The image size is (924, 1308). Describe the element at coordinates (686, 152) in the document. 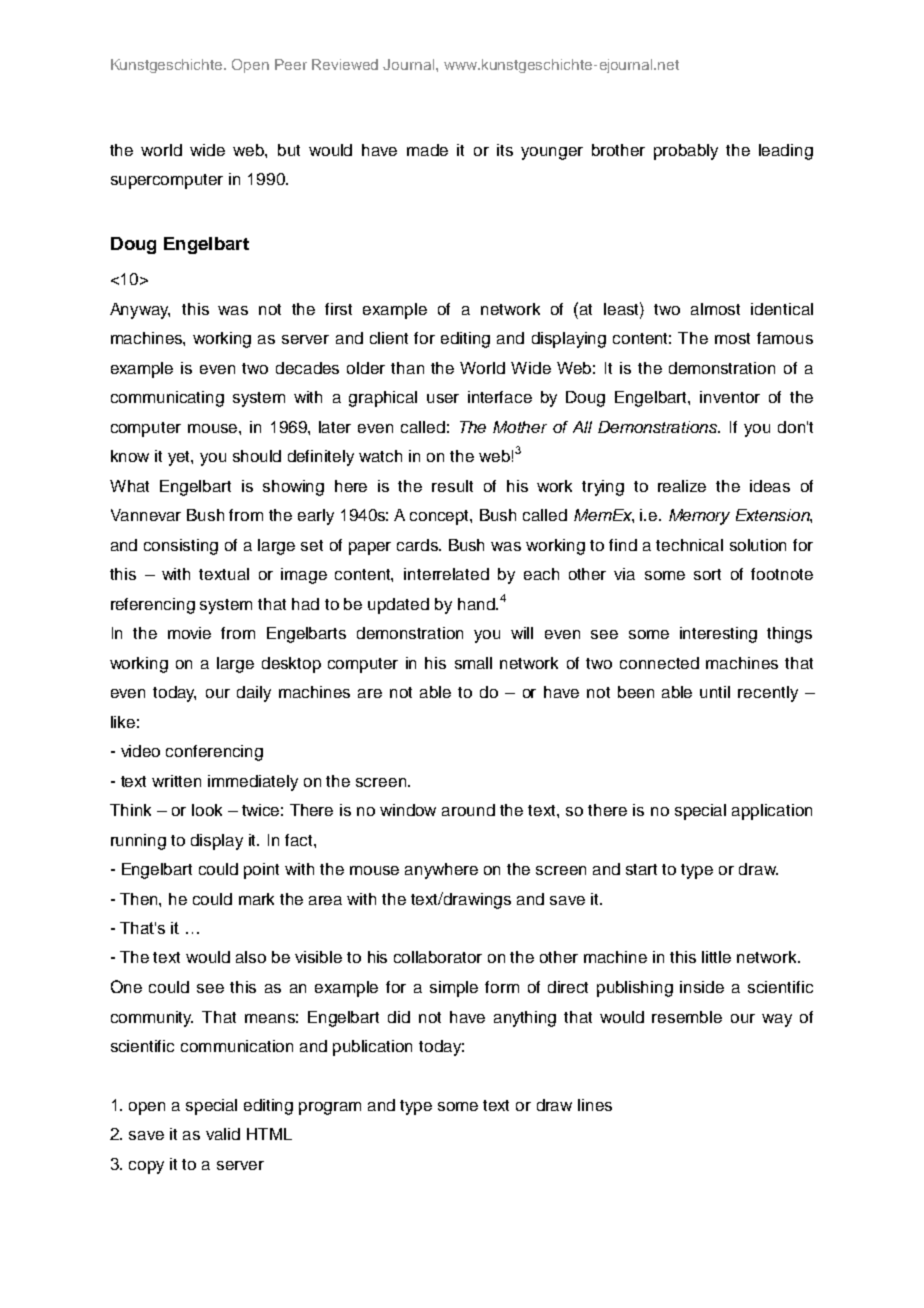

I see `probably` at that location.
